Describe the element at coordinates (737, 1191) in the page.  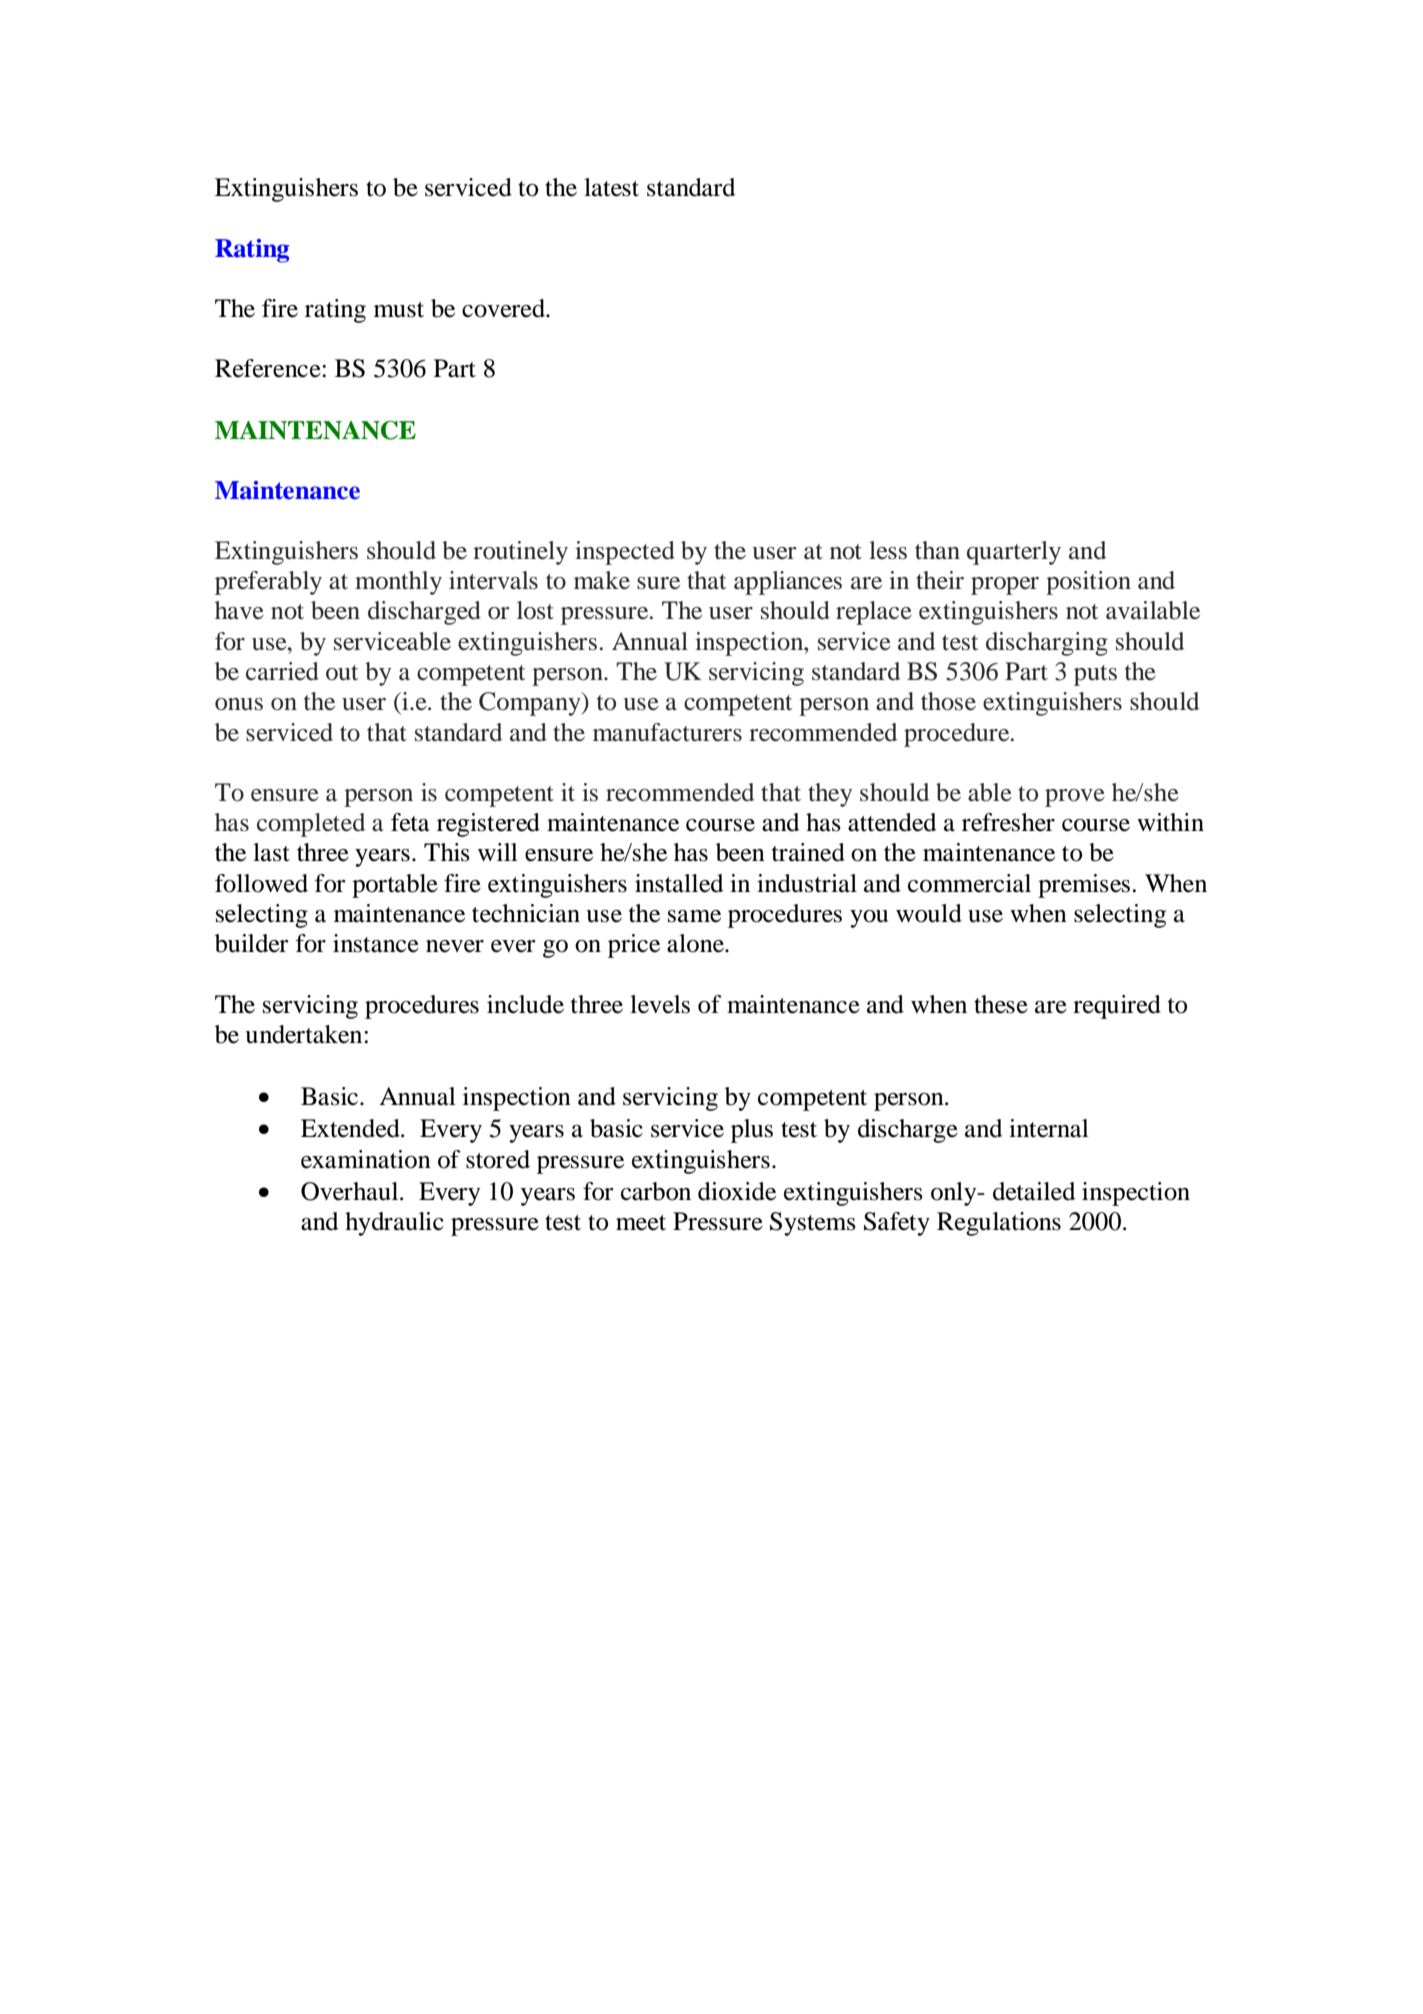
I see `dioxide` at that location.
